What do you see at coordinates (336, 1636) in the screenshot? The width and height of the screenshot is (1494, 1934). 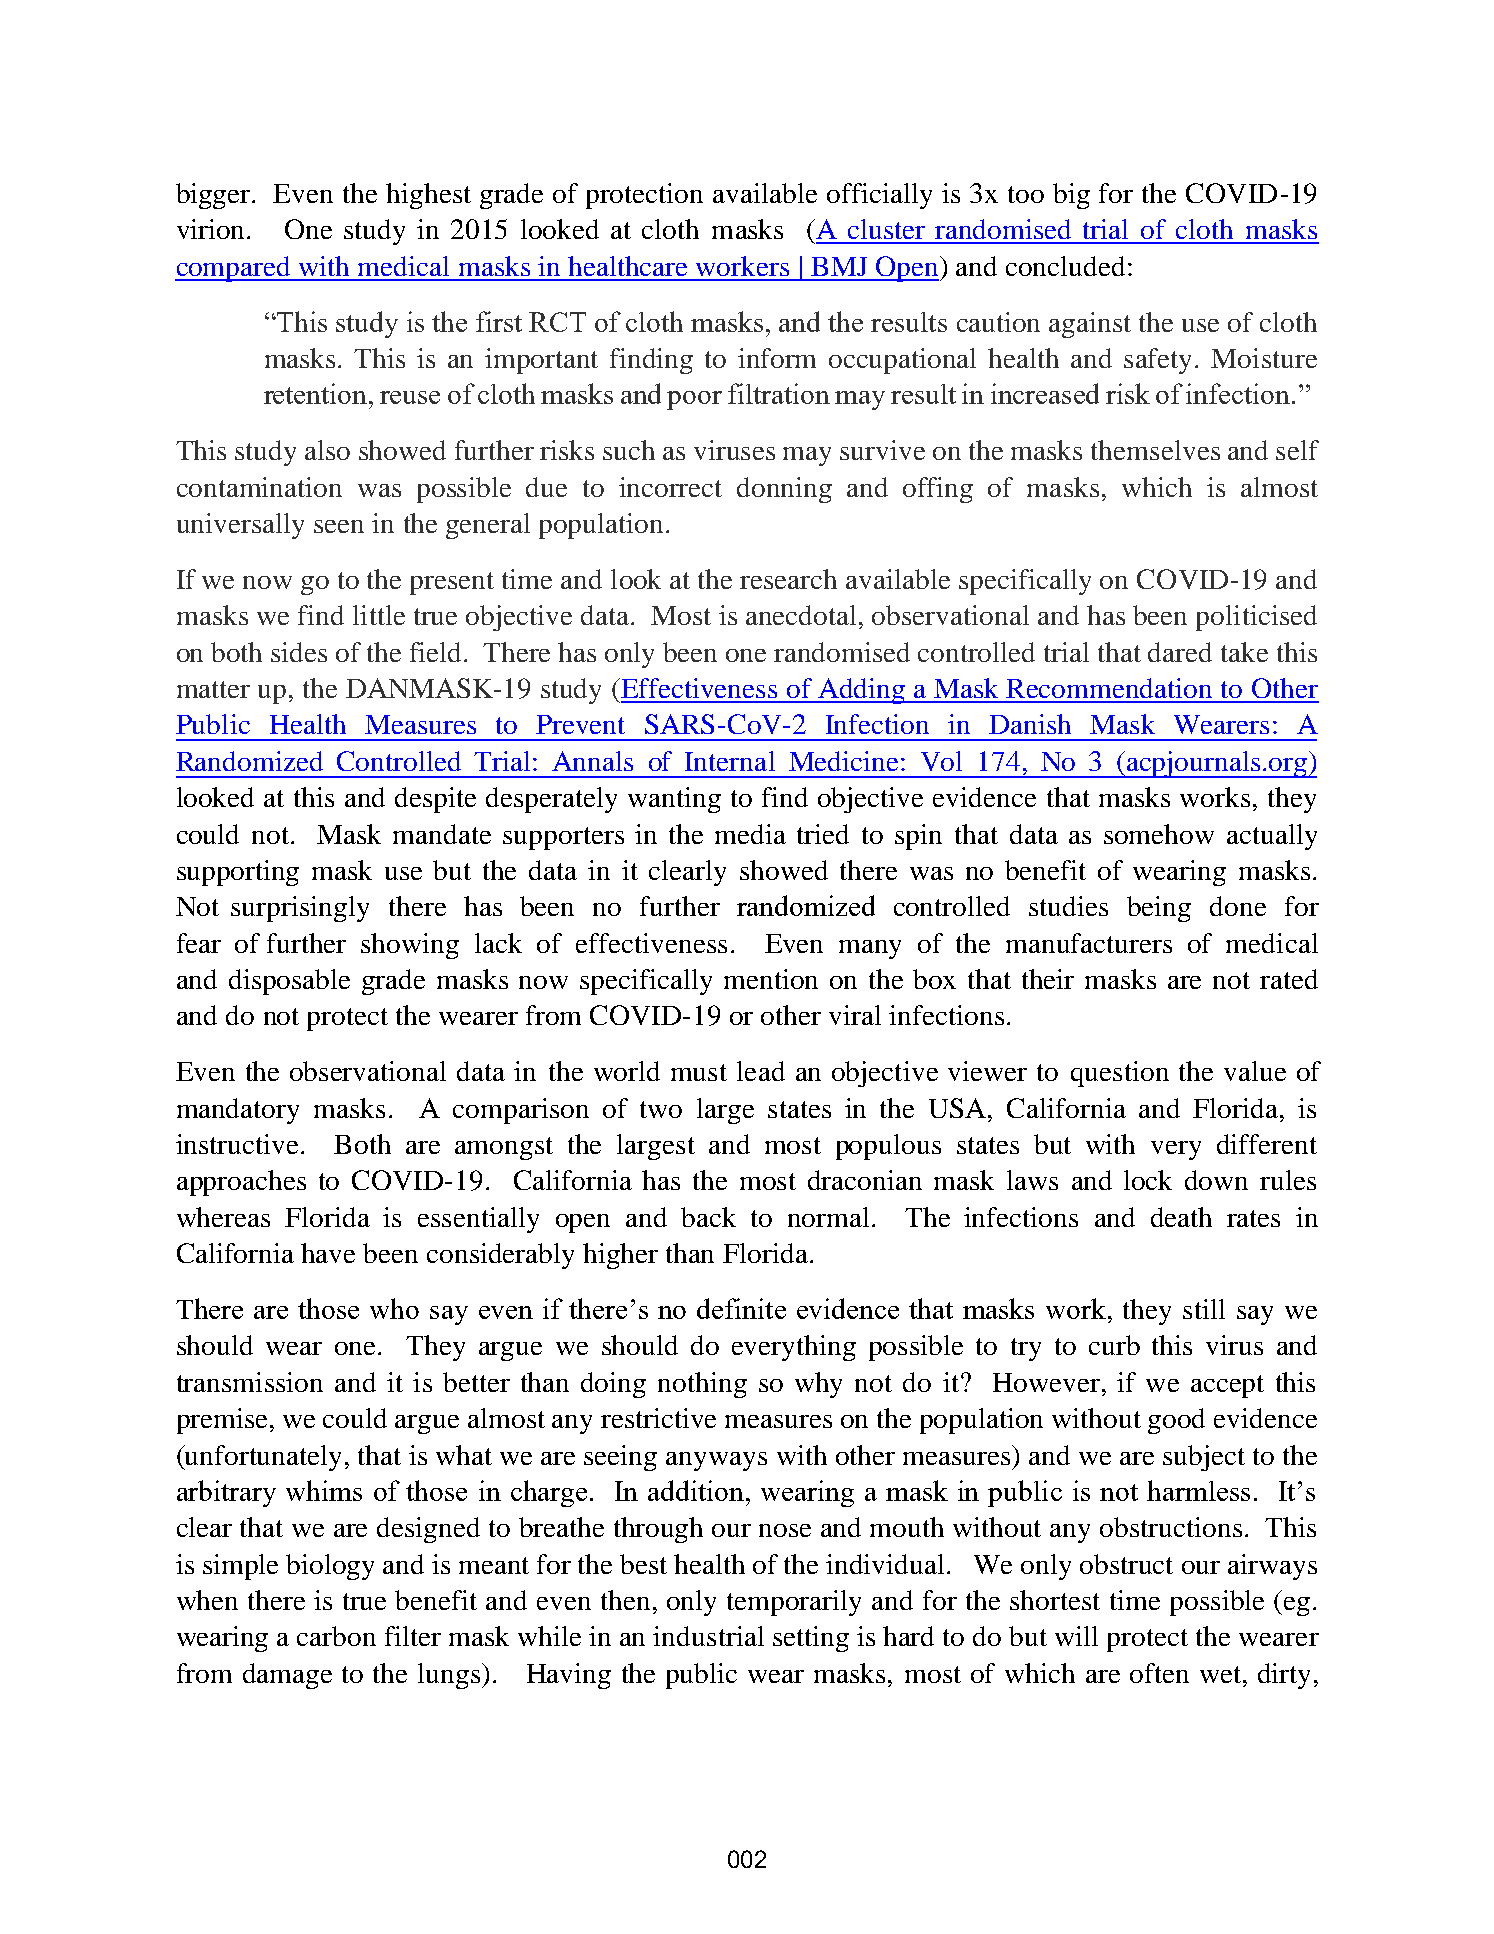 I see `carbon` at bounding box center [336, 1636].
